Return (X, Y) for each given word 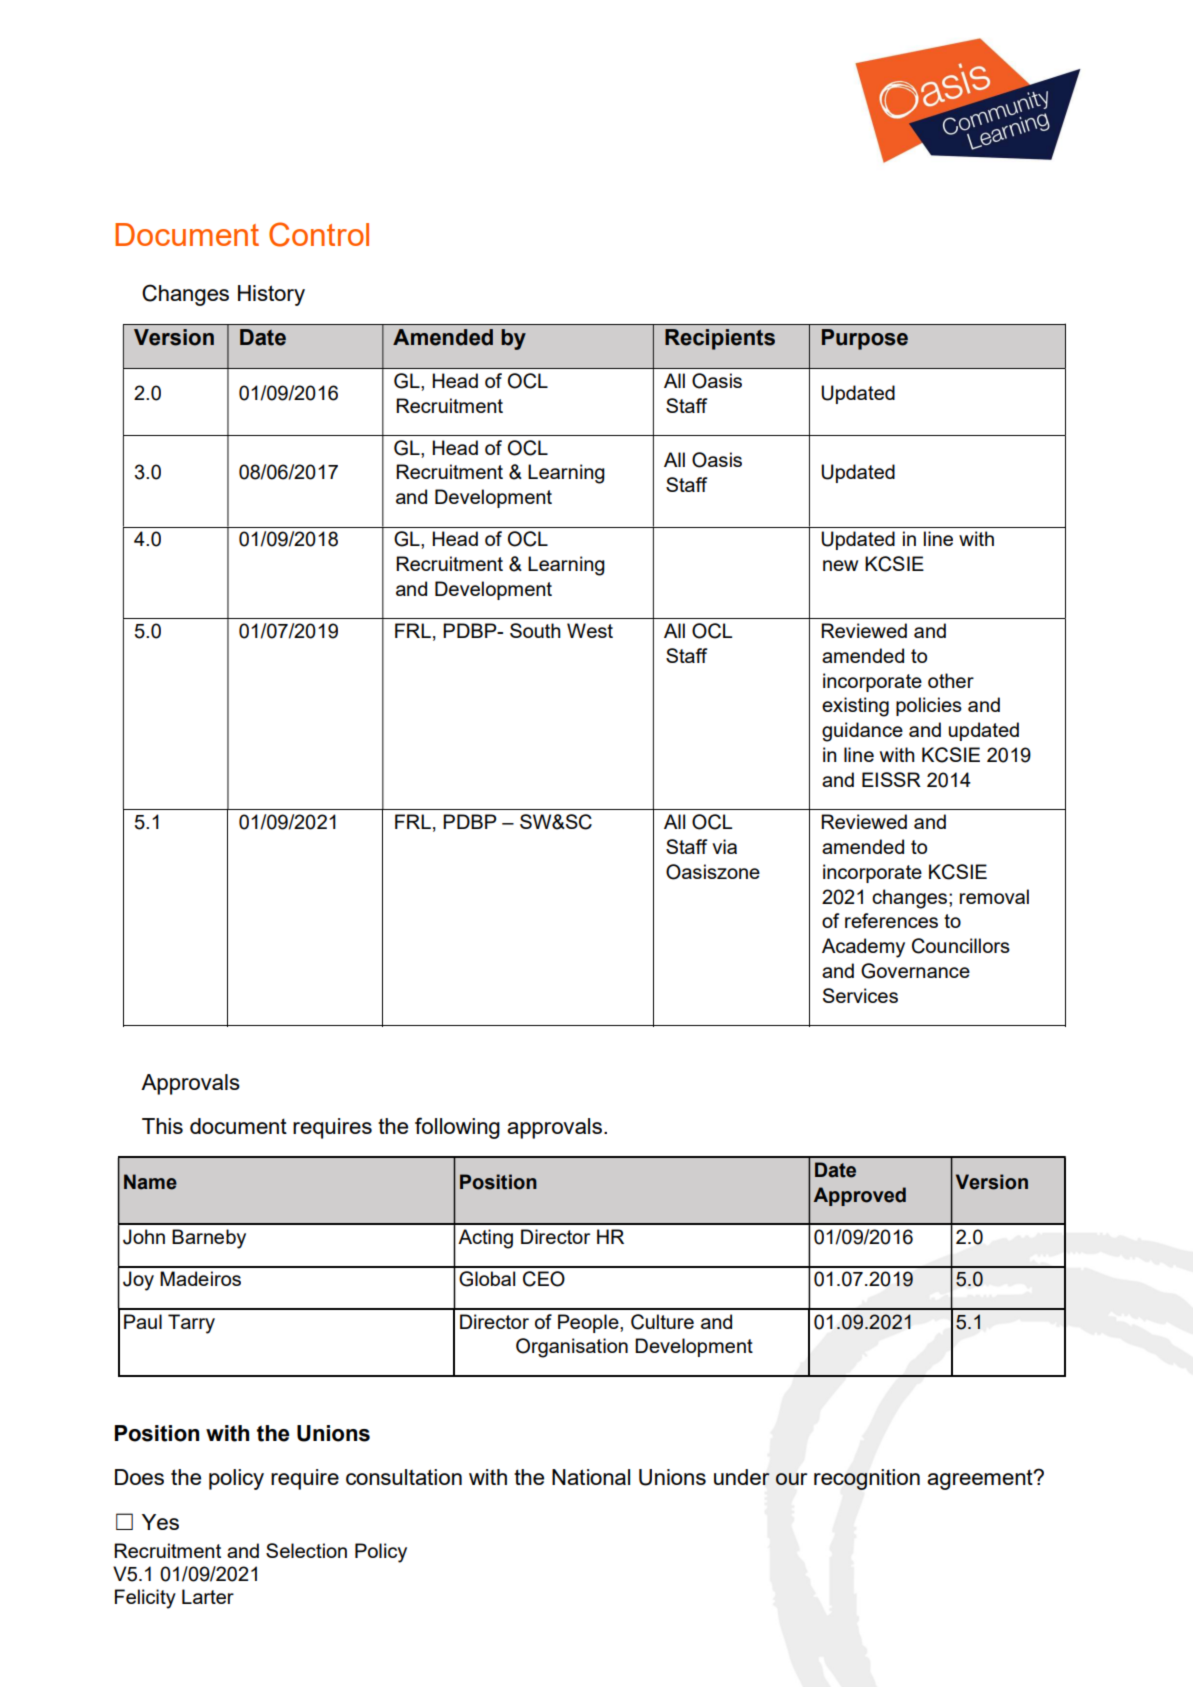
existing (855, 707)
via (724, 846)
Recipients (720, 339)
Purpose (865, 339)
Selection (306, 1550)
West (590, 630)
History (271, 295)
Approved (859, 1196)
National (591, 1477)
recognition (867, 1479)
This (162, 1126)
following (457, 1128)
